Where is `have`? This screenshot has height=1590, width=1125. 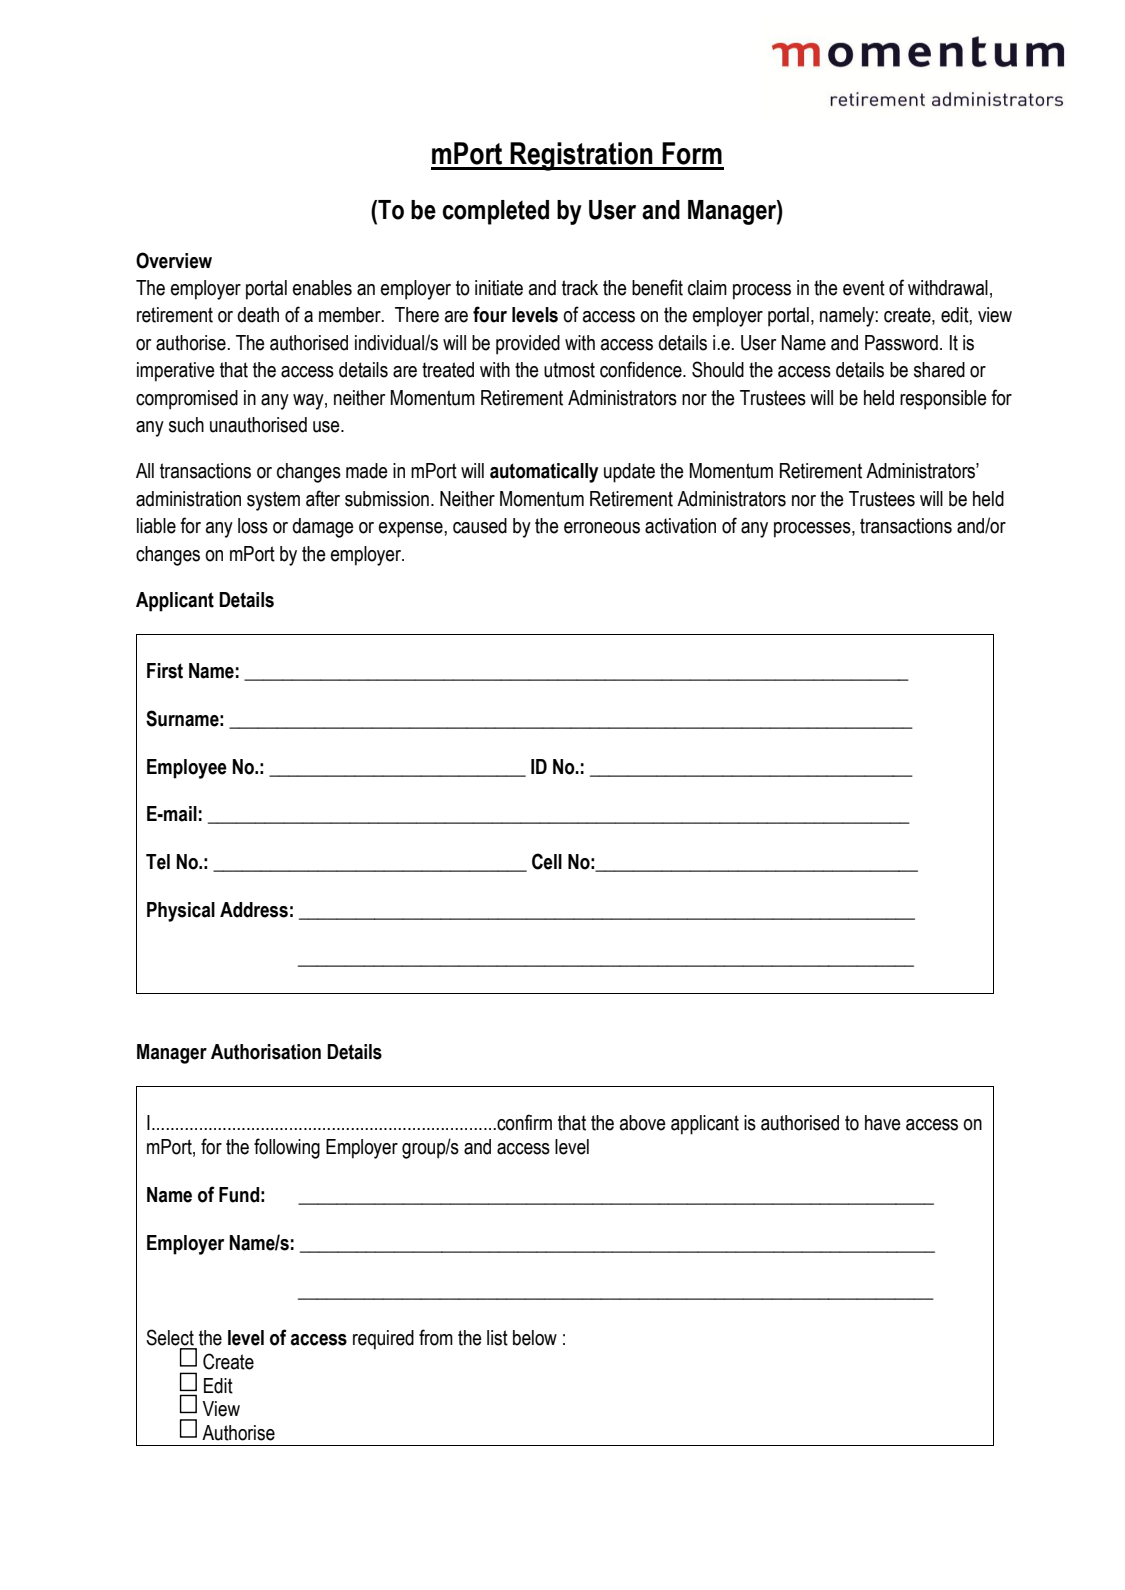 have is located at coordinates (883, 1123).
